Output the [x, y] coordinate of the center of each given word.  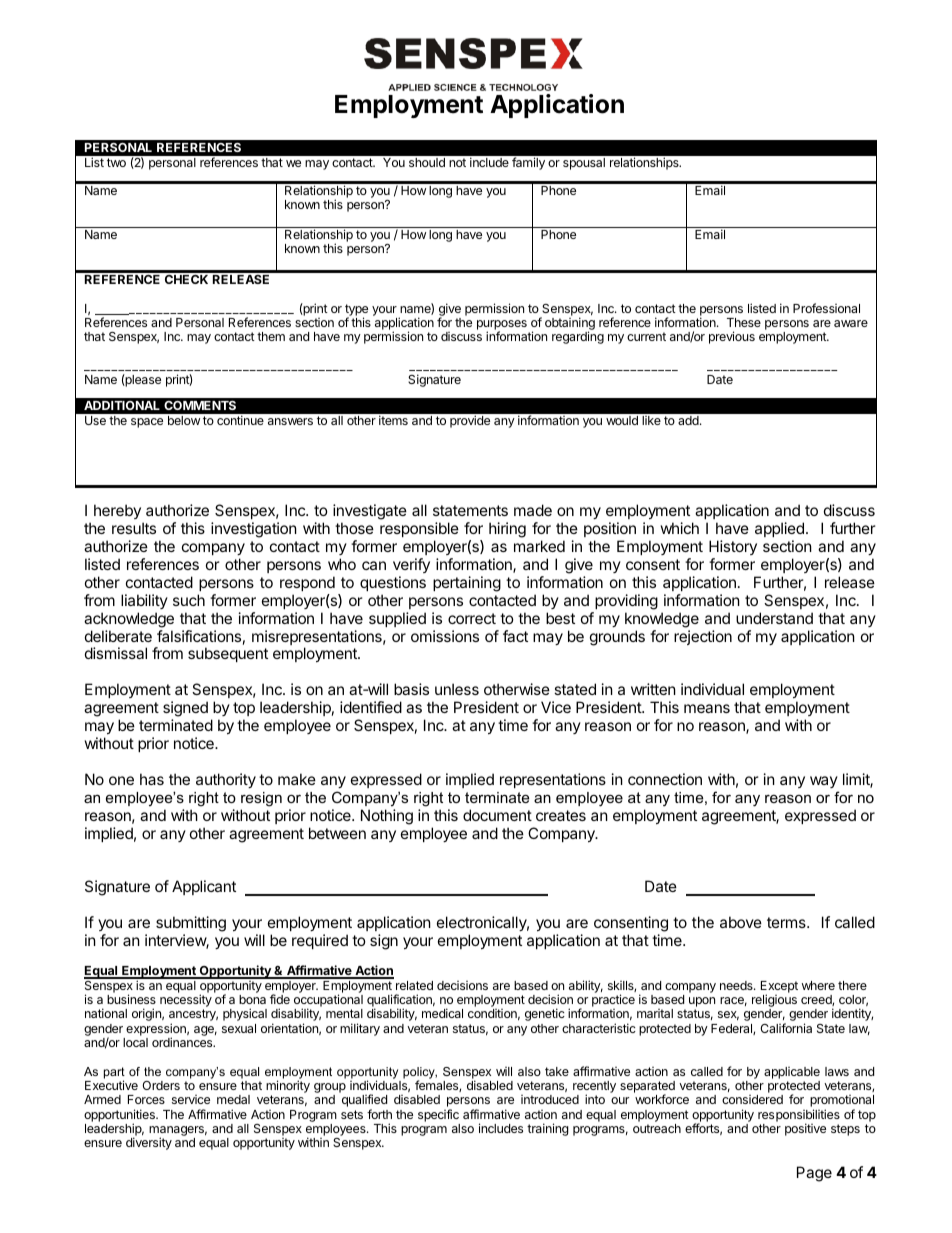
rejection [703, 637]
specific [438, 1115]
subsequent [228, 654]
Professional [826, 308]
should [427, 162]
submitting [191, 924]
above [741, 922]
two [116, 162]
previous [732, 337]
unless [457, 689]
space [147, 423]
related [414, 985]
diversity [149, 1143]
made [533, 510]
